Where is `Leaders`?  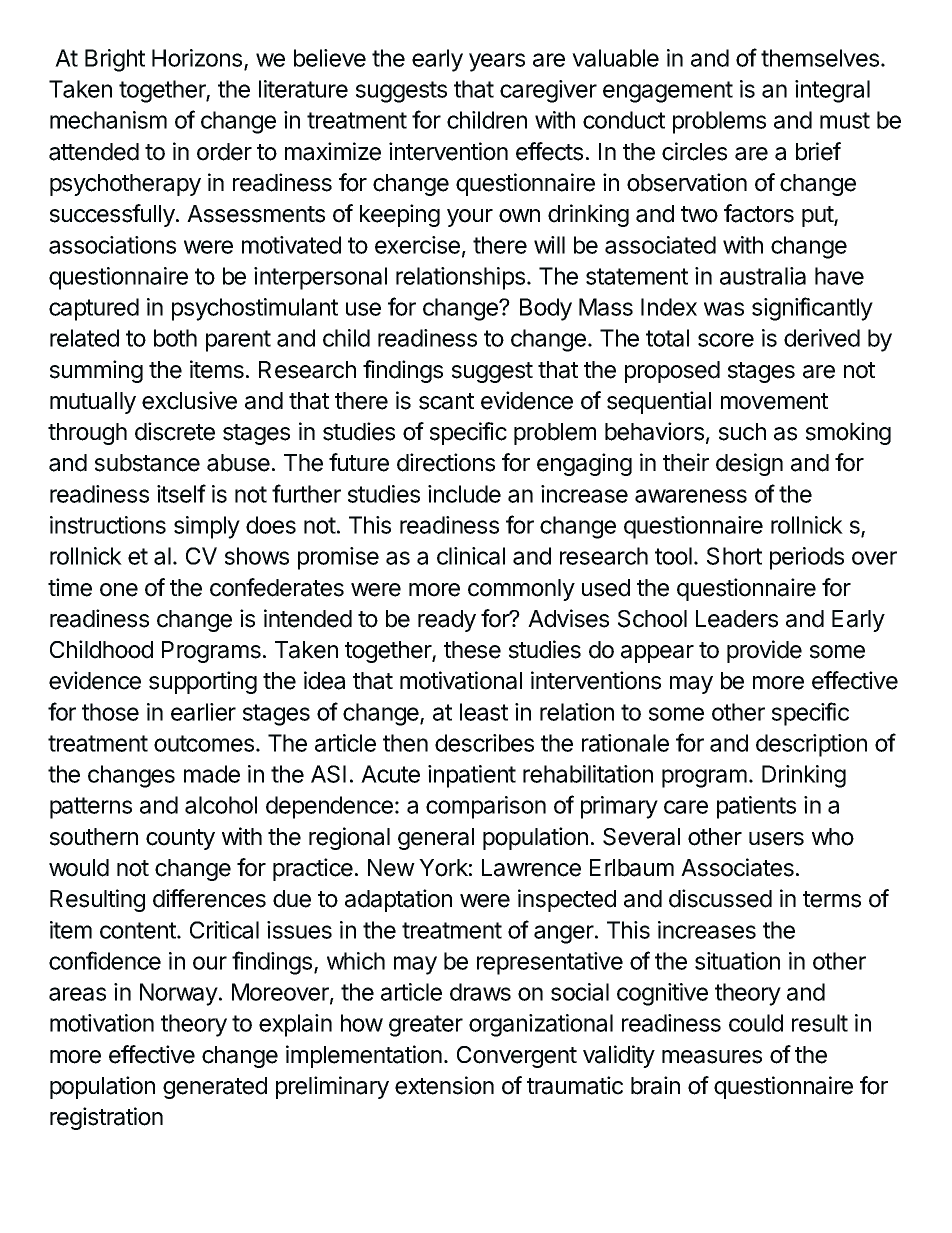
Leaders is located at coordinates (737, 619).
